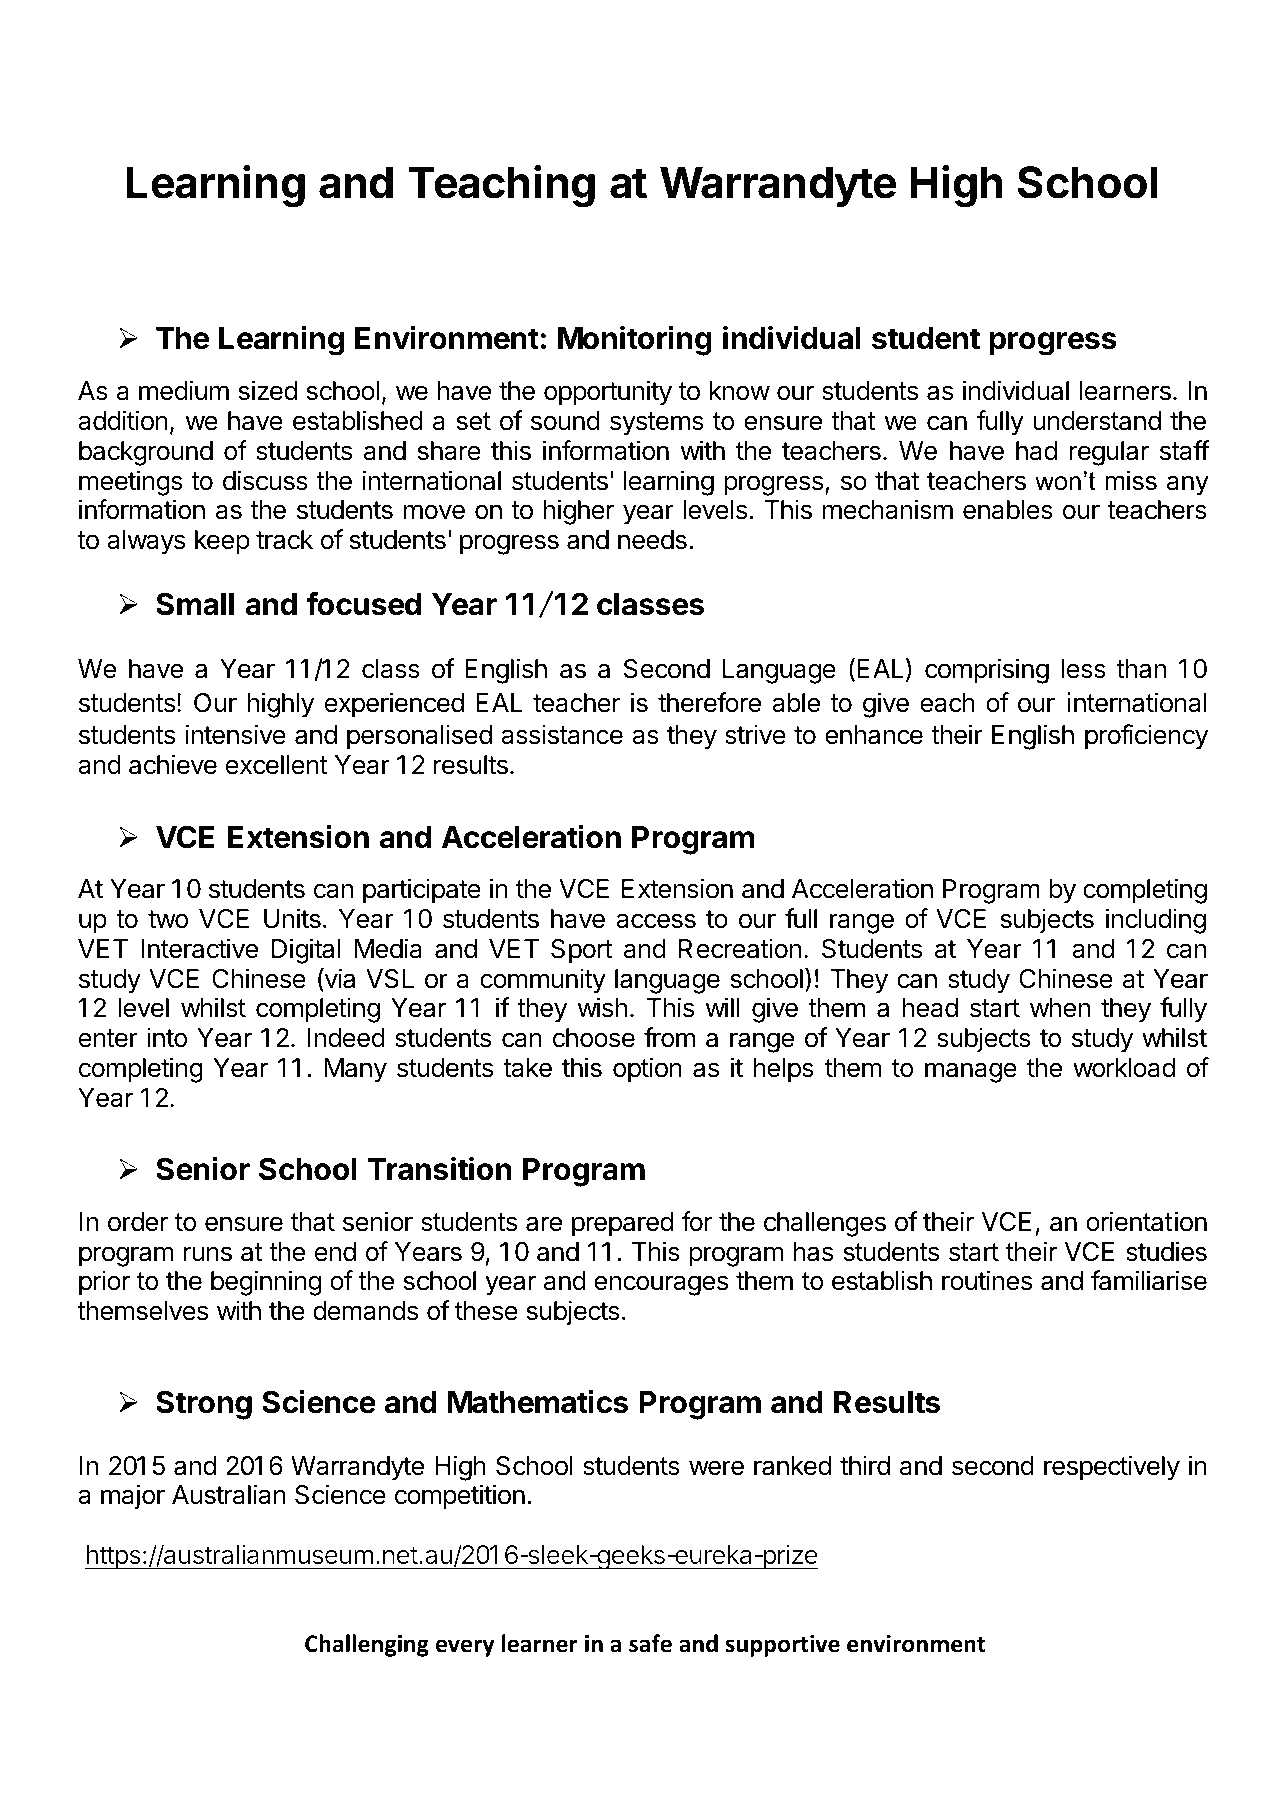 This document has width=1285, height=1817. What do you see at coordinates (208, 1254) in the document?
I see `runs` at bounding box center [208, 1254].
